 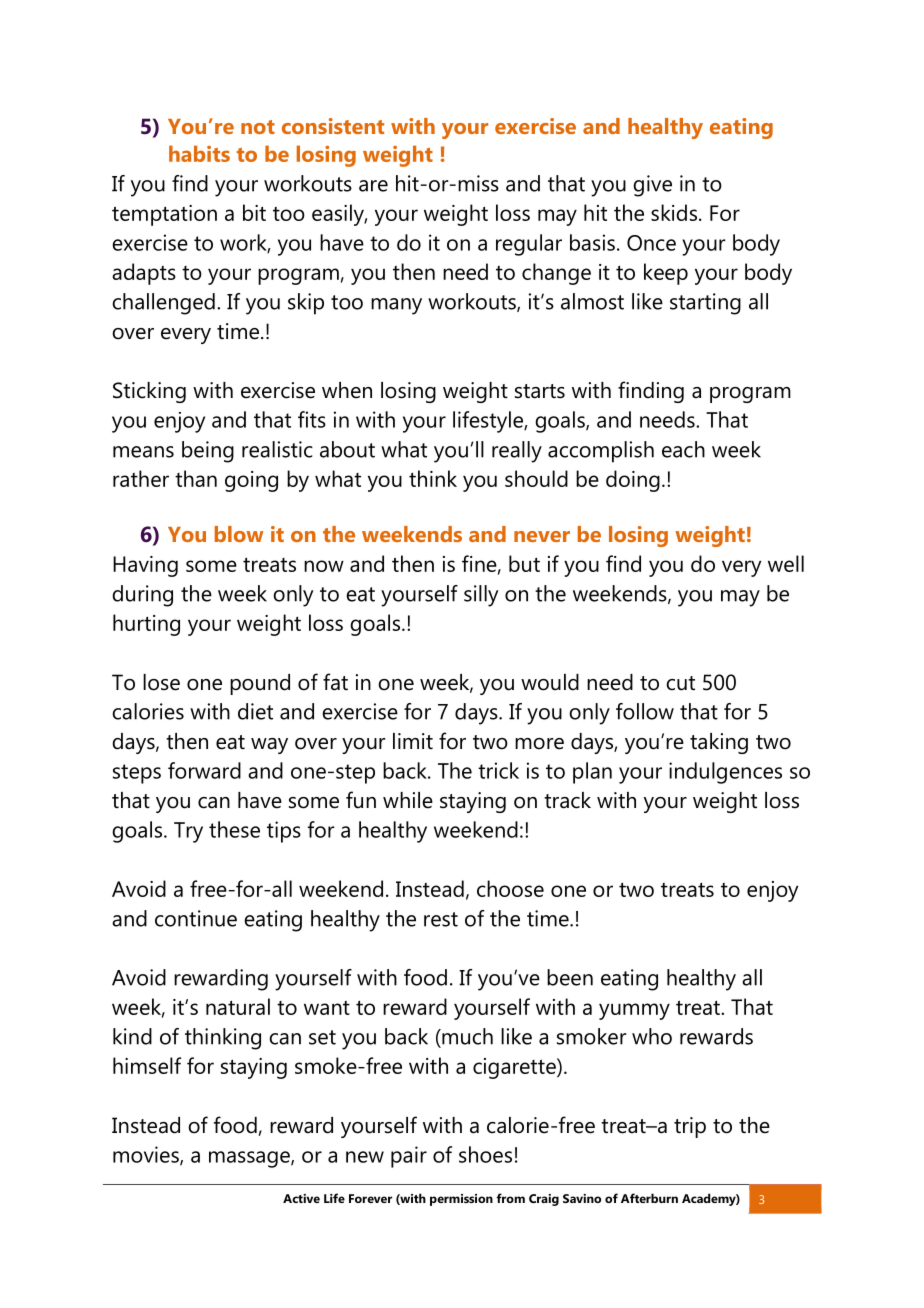 I want to click on movies, so click(x=147, y=1155).
